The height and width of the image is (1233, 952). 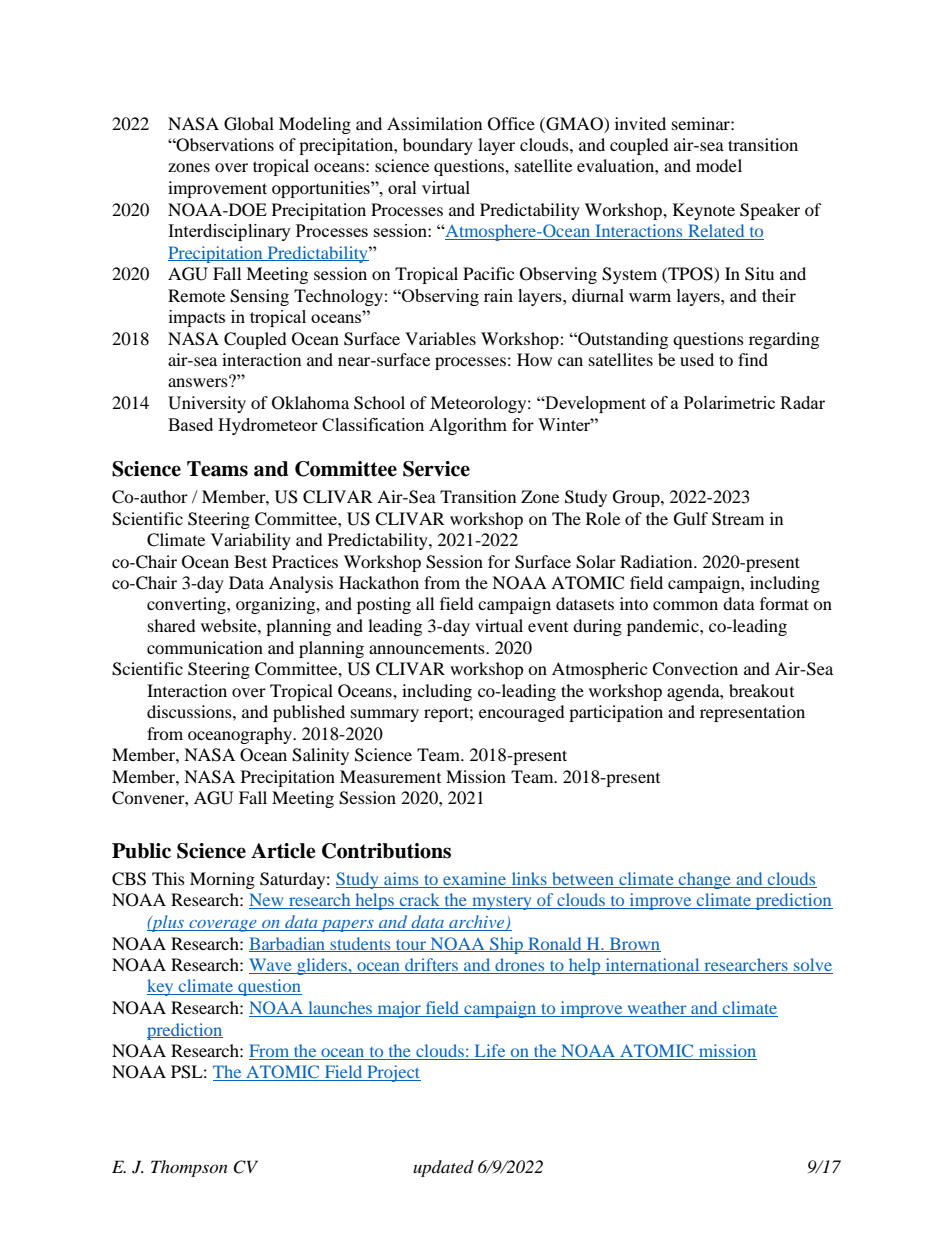 I want to click on Convection, so click(x=695, y=669).
